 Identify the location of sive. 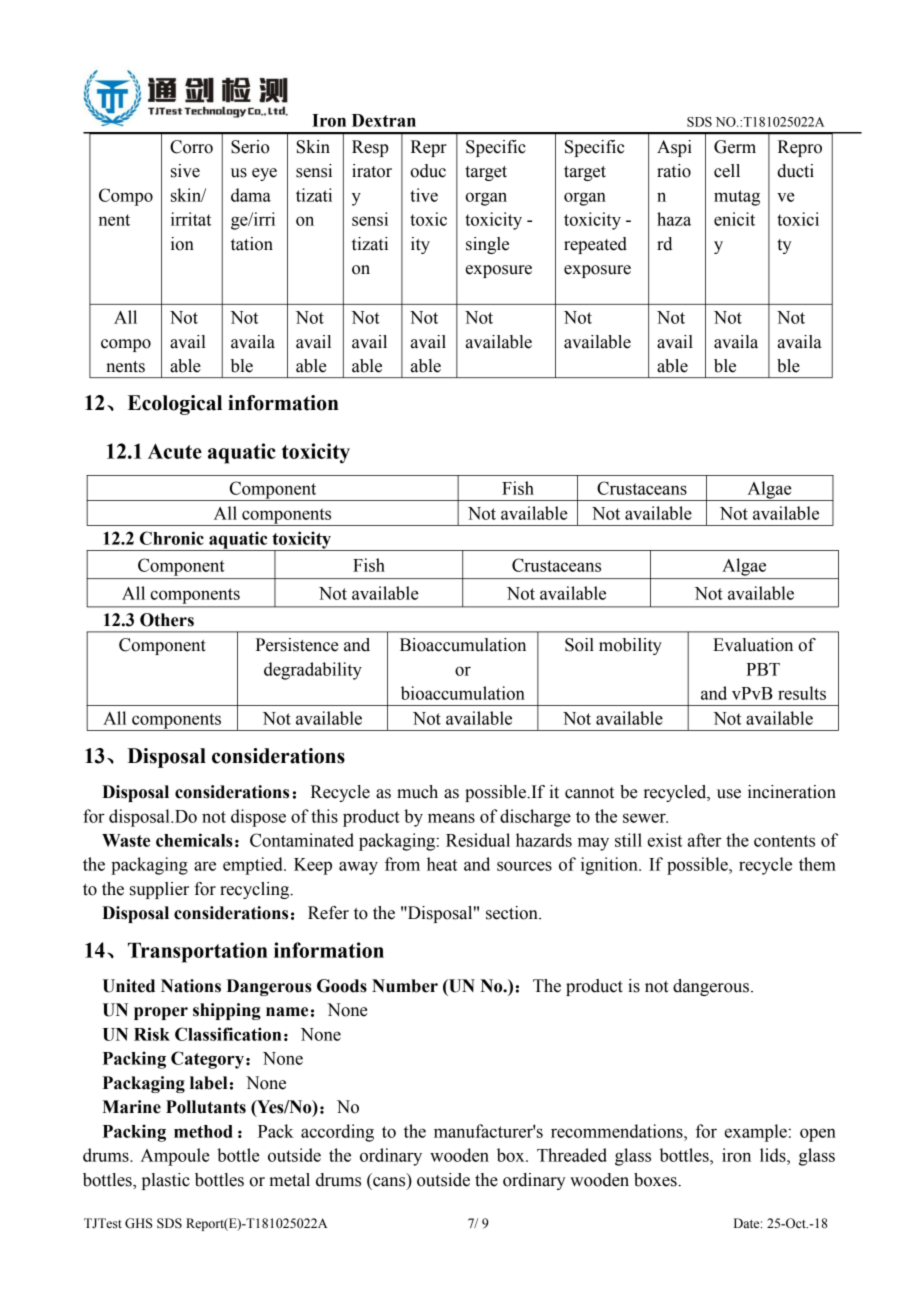
(185, 171).
